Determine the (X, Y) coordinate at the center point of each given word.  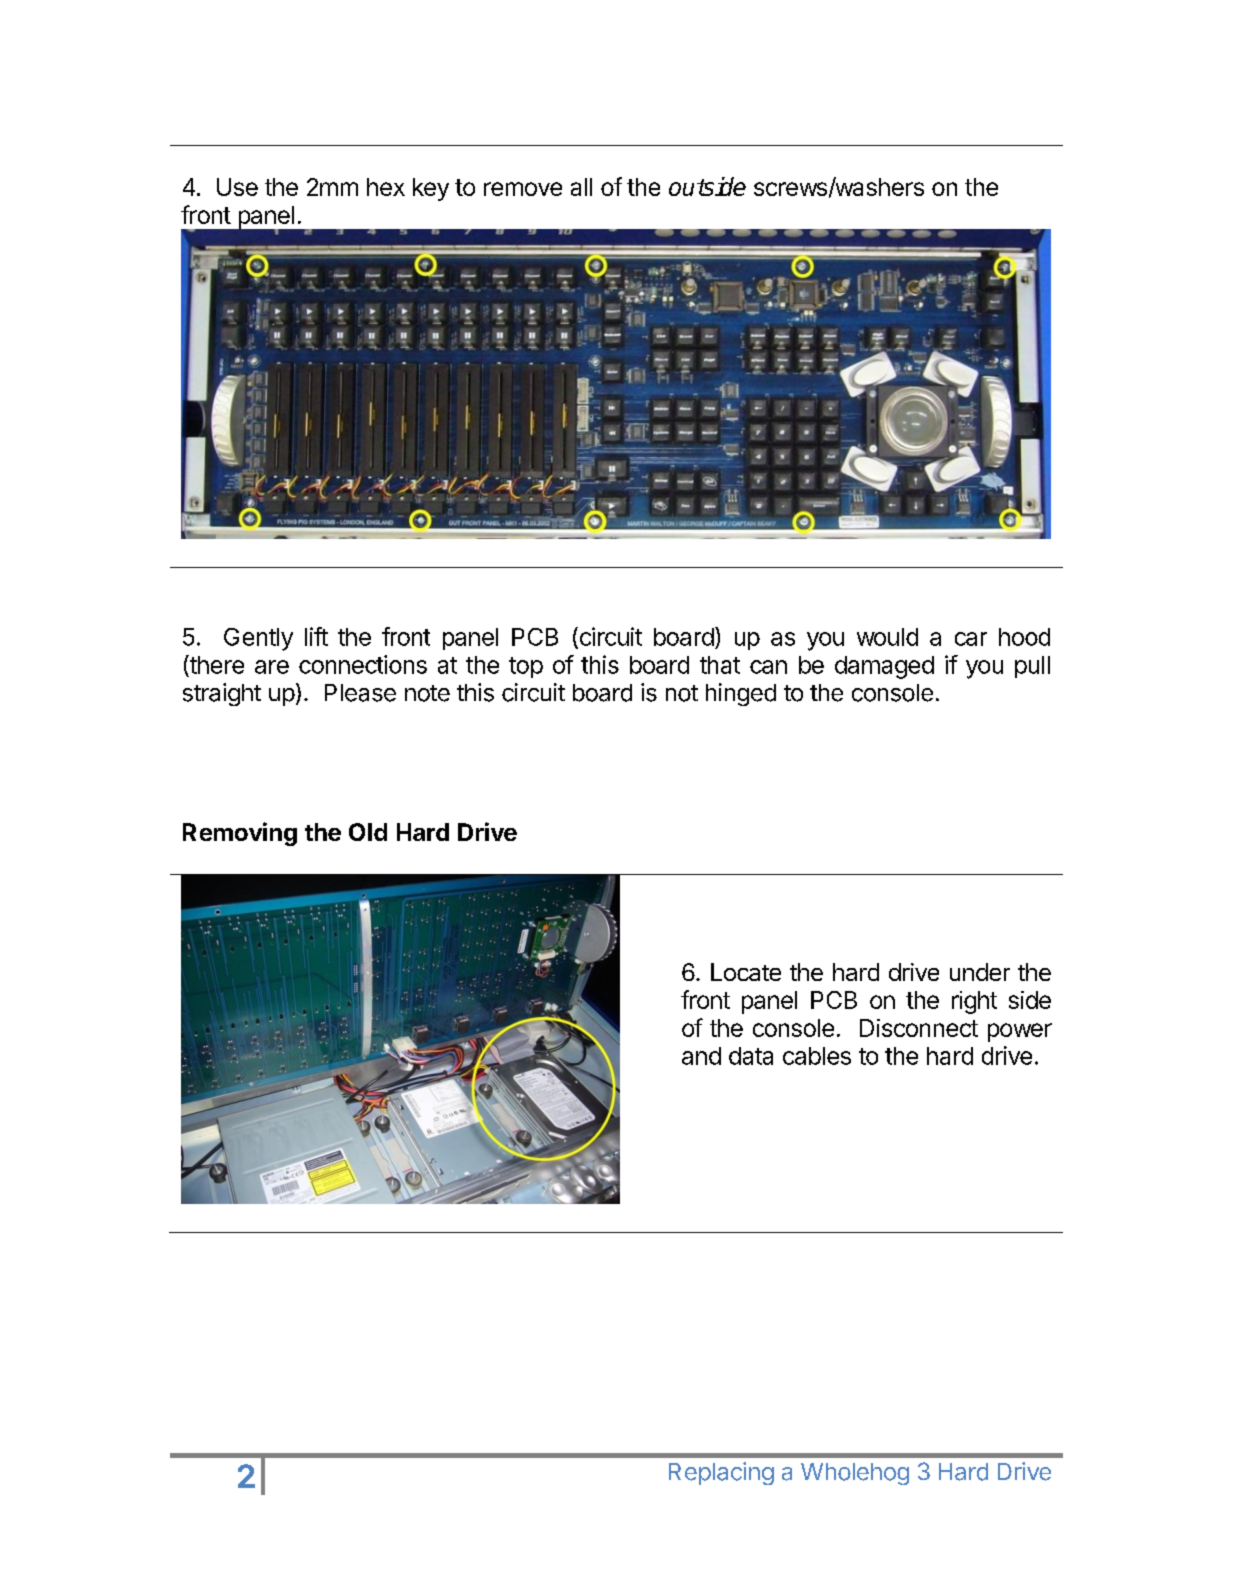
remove (523, 189)
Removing (240, 834)
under (980, 972)
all (581, 187)
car (971, 639)
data (751, 1056)
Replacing (721, 1473)
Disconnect (919, 1028)
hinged (741, 694)
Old (368, 832)
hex (386, 187)
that (720, 665)
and (701, 1056)
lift (316, 636)
